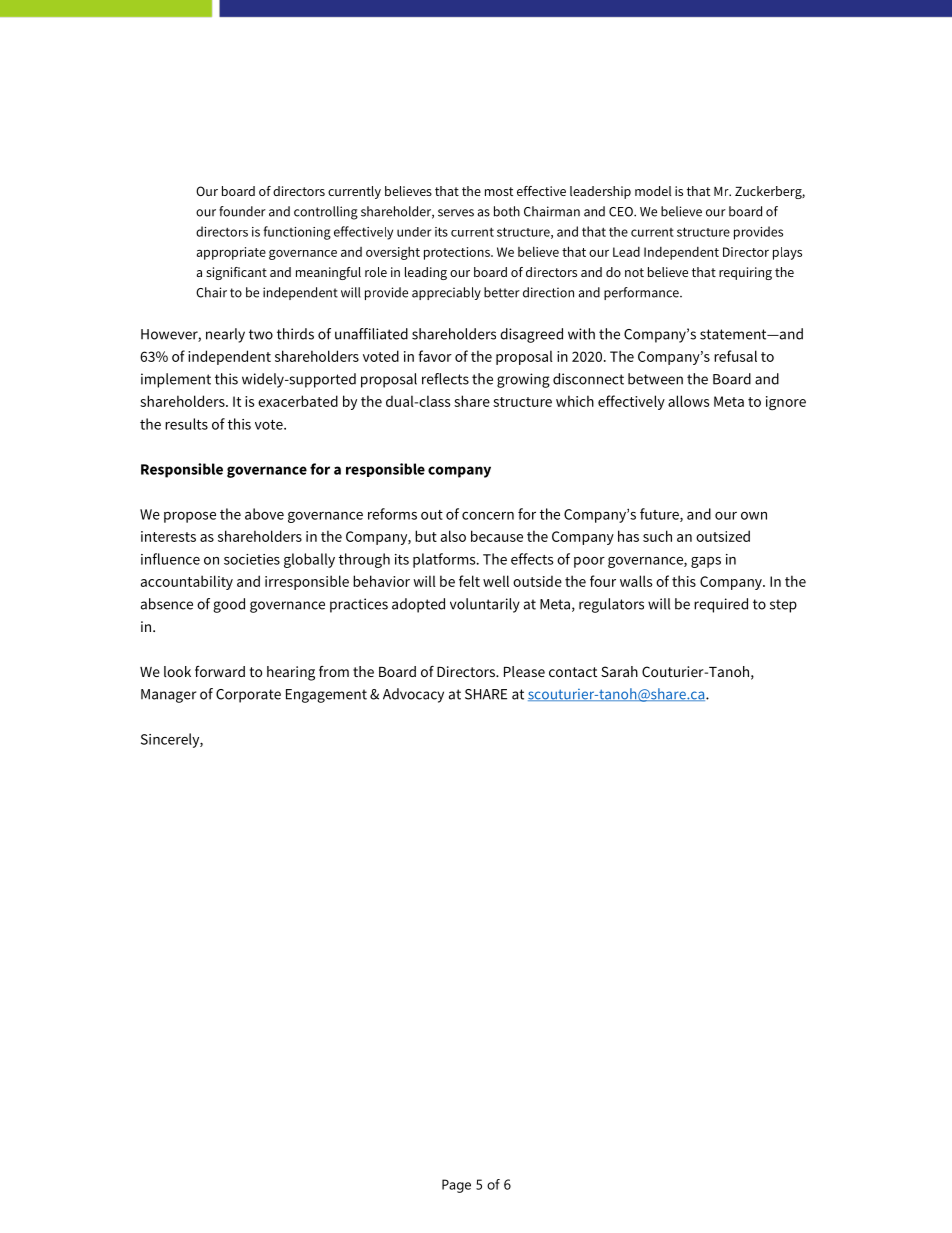  Describe the element at coordinates (456, 1186) in the document. I see `Page` at that location.
